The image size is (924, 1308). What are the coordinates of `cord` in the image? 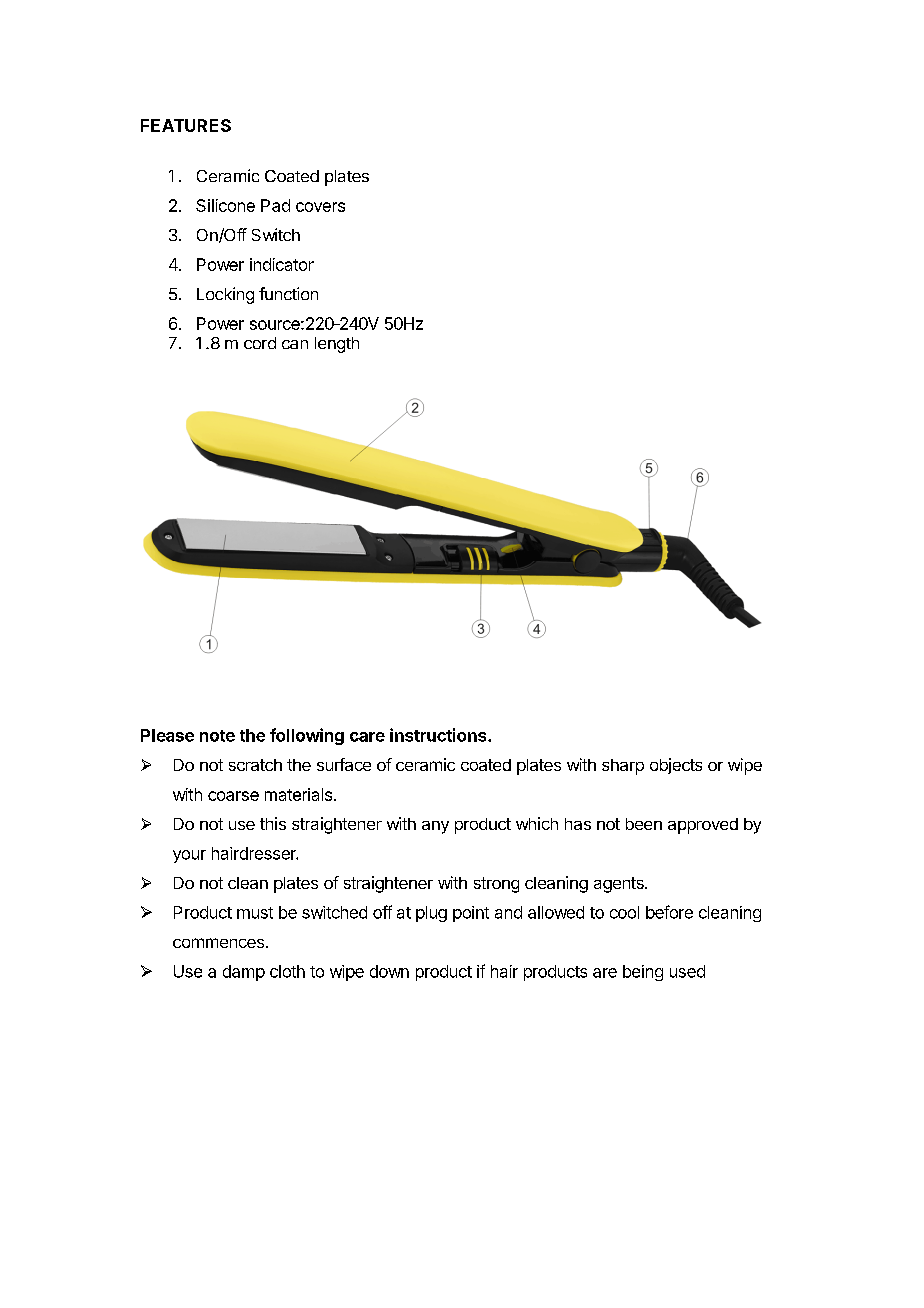 It's located at (260, 343).
